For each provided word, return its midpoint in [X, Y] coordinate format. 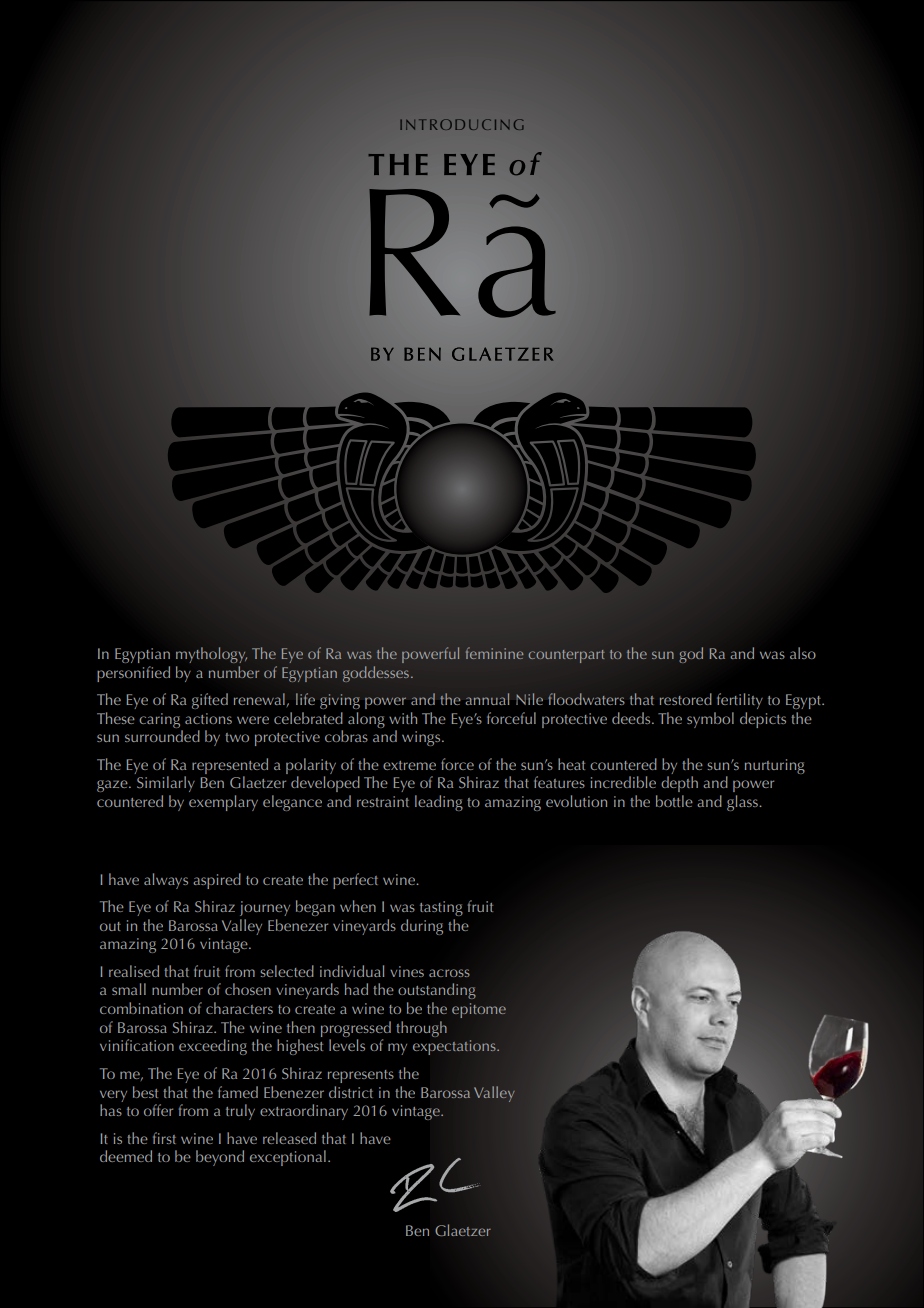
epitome [479, 1010]
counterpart [566, 656]
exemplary [223, 803]
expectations [455, 1047]
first [164, 1138]
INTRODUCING [462, 124]
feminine [494, 653]
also [803, 653]
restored [686, 699]
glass [743, 803]
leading [439, 803]
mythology [211, 655]
